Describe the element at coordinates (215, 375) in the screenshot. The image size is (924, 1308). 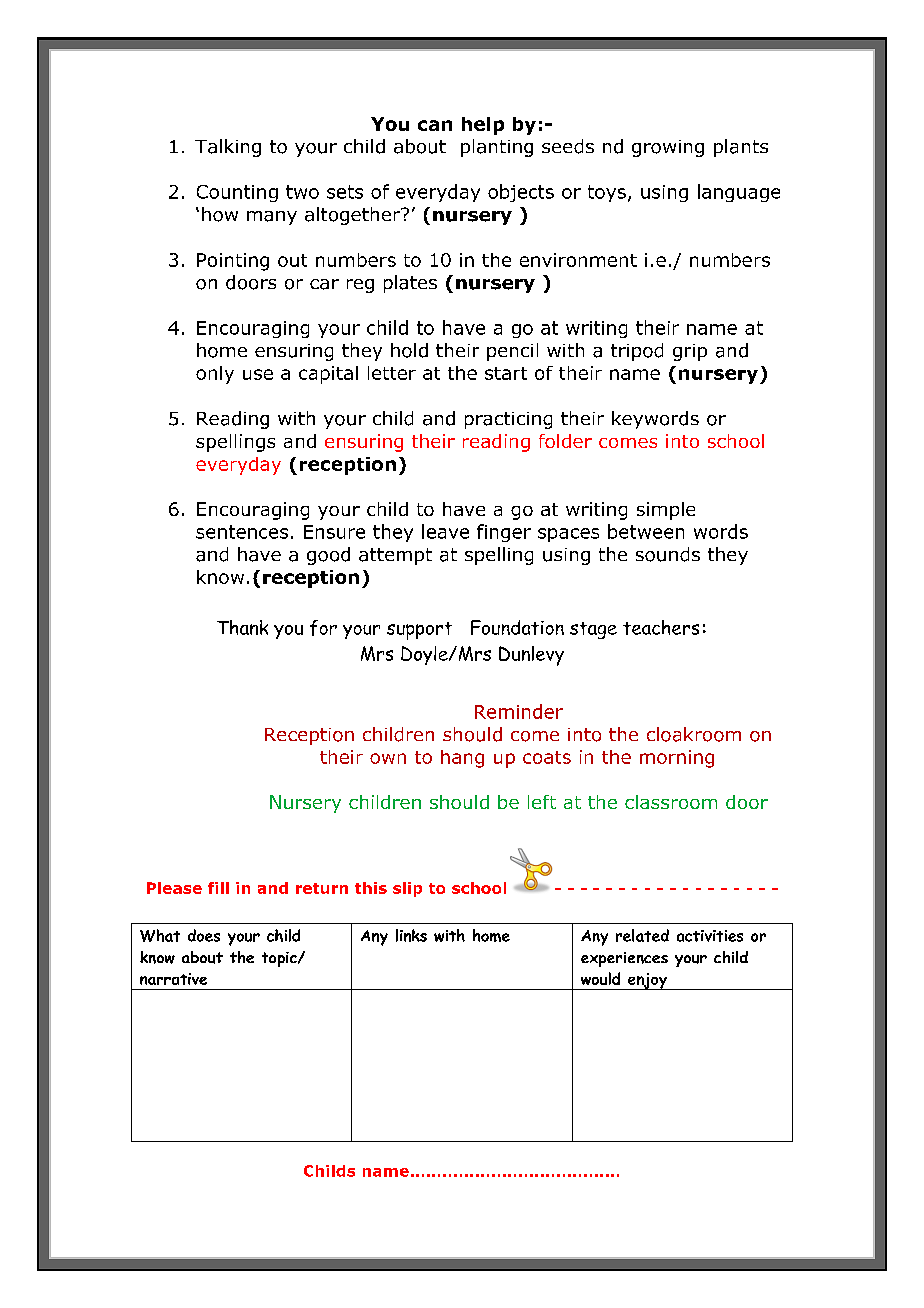
I see `only` at that location.
